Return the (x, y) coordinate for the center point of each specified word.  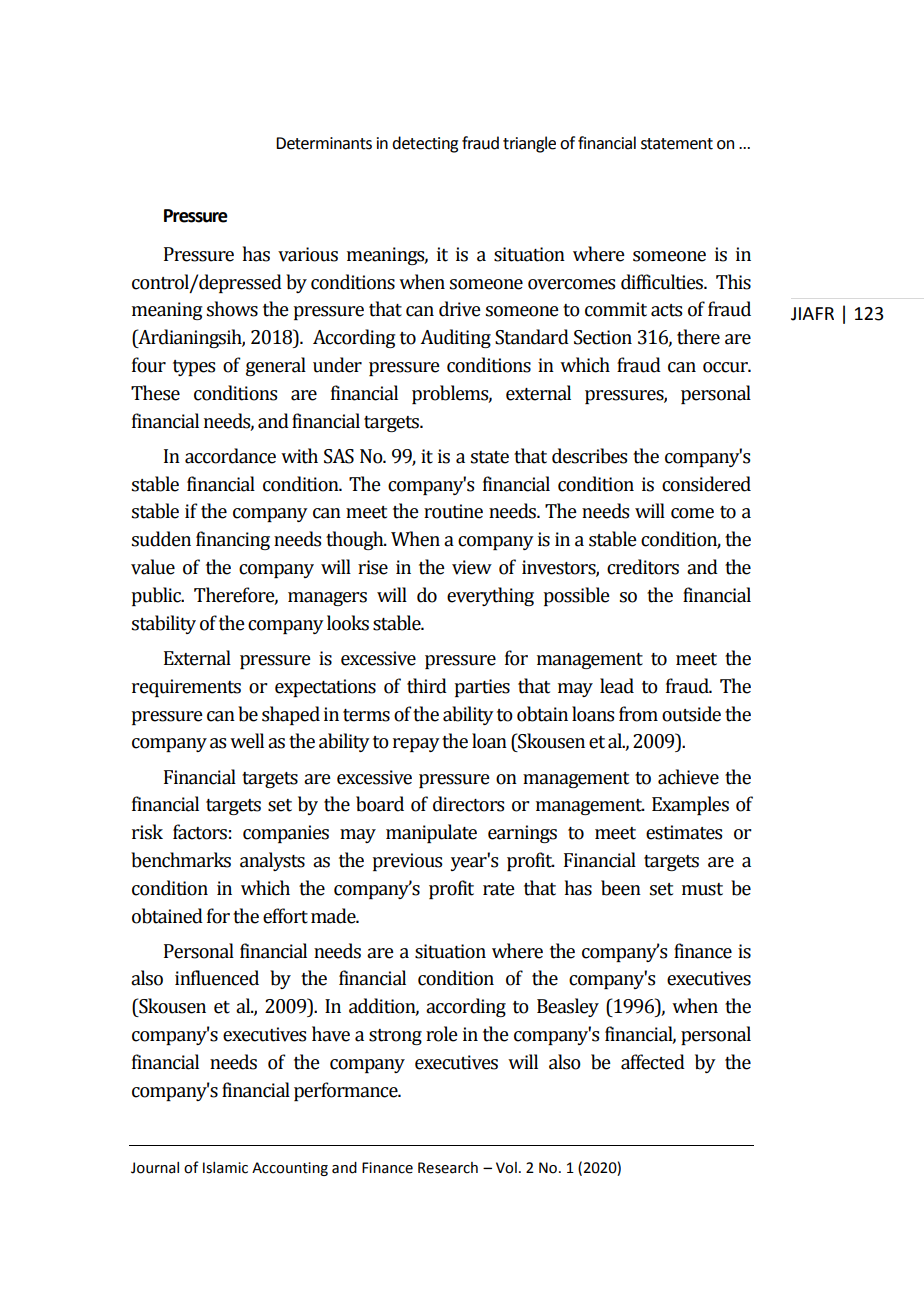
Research (448, 1168)
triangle (529, 144)
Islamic (225, 1168)
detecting (425, 144)
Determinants (324, 143)
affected (653, 1062)
